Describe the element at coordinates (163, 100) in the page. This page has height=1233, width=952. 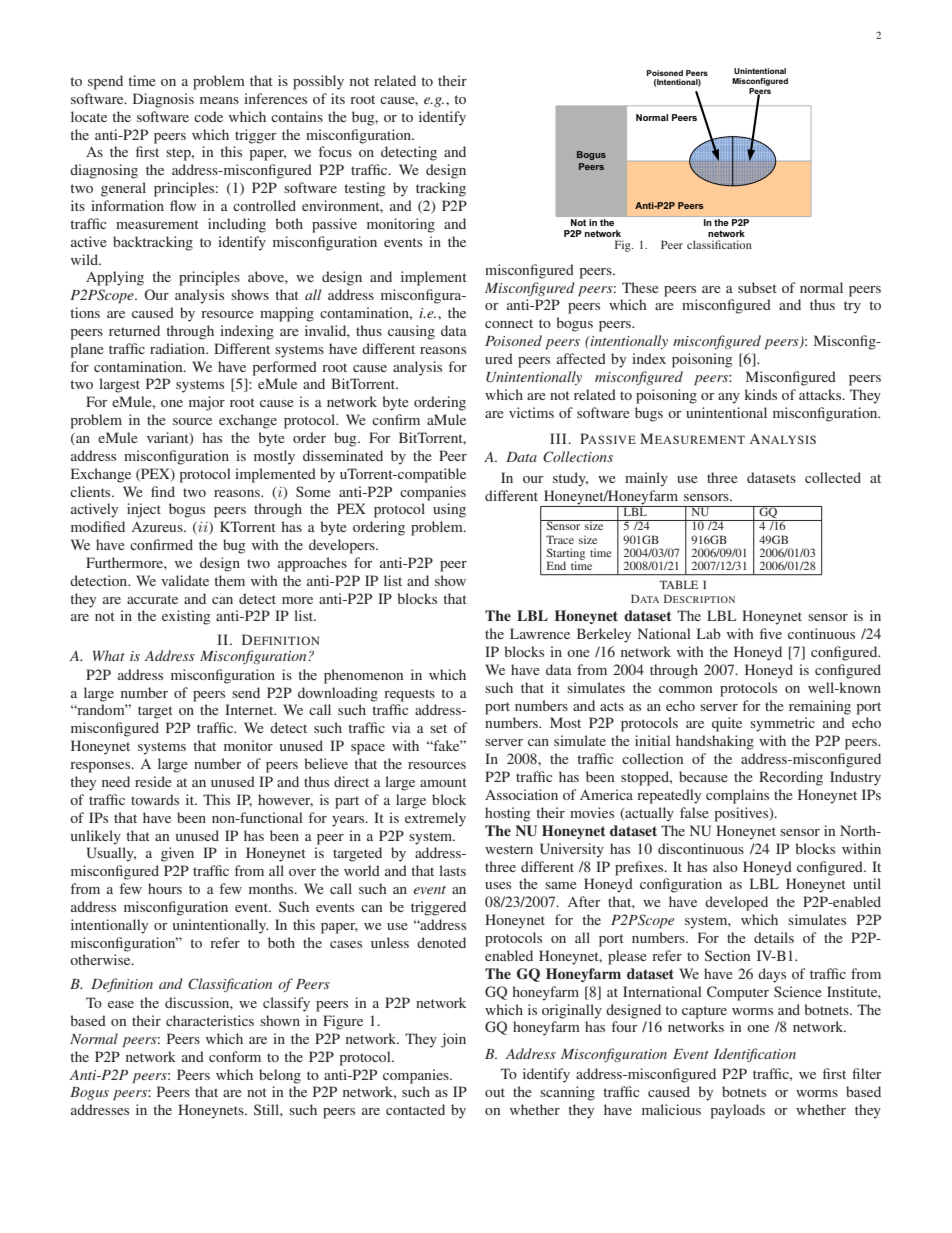
I see `Diagnosis` at that location.
